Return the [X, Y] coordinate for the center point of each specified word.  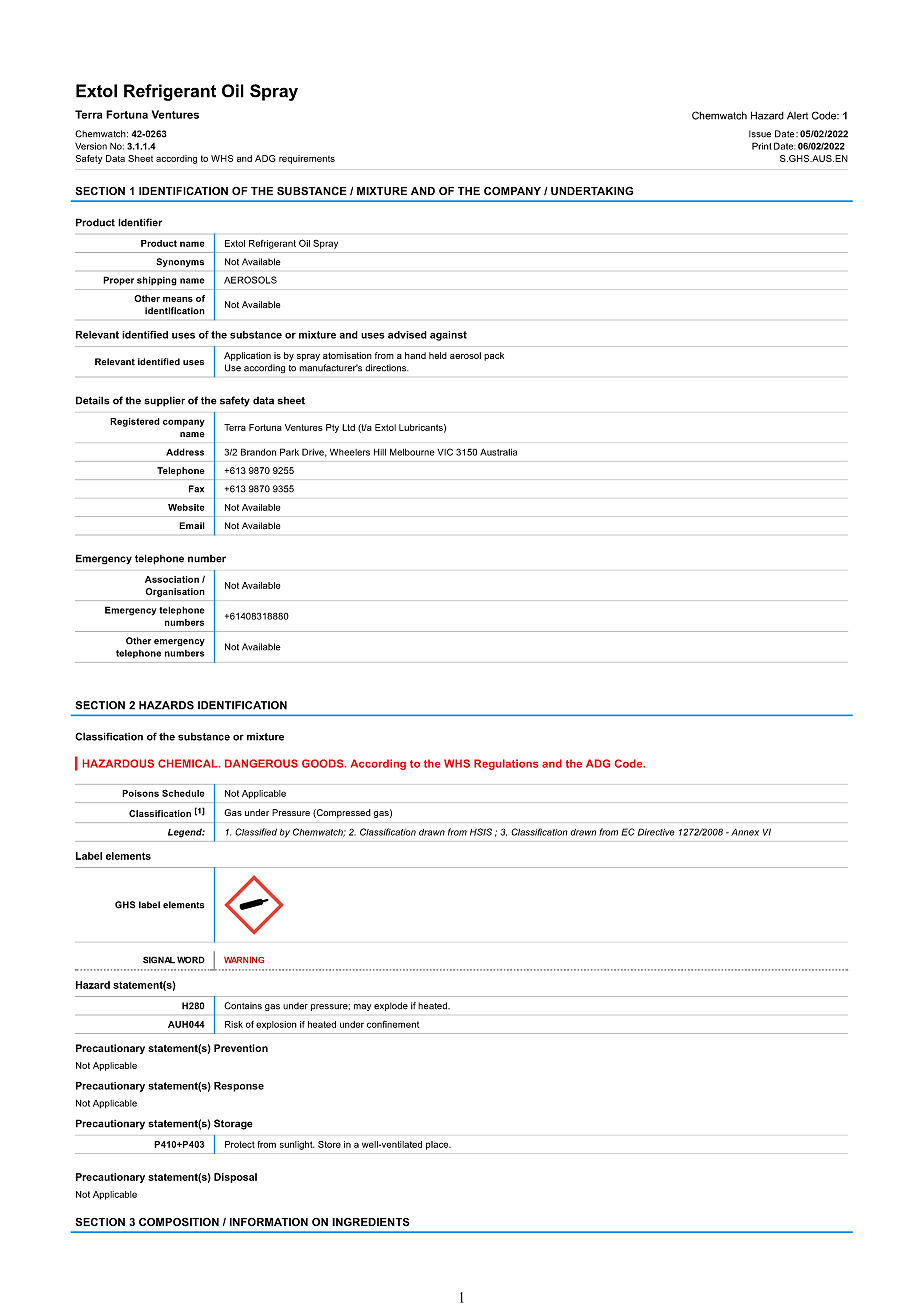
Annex [745, 832]
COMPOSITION [179, 1222]
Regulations [506, 764]
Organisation [175, 592]
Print [762, 146]
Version [91, 146]
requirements [307, 159]
